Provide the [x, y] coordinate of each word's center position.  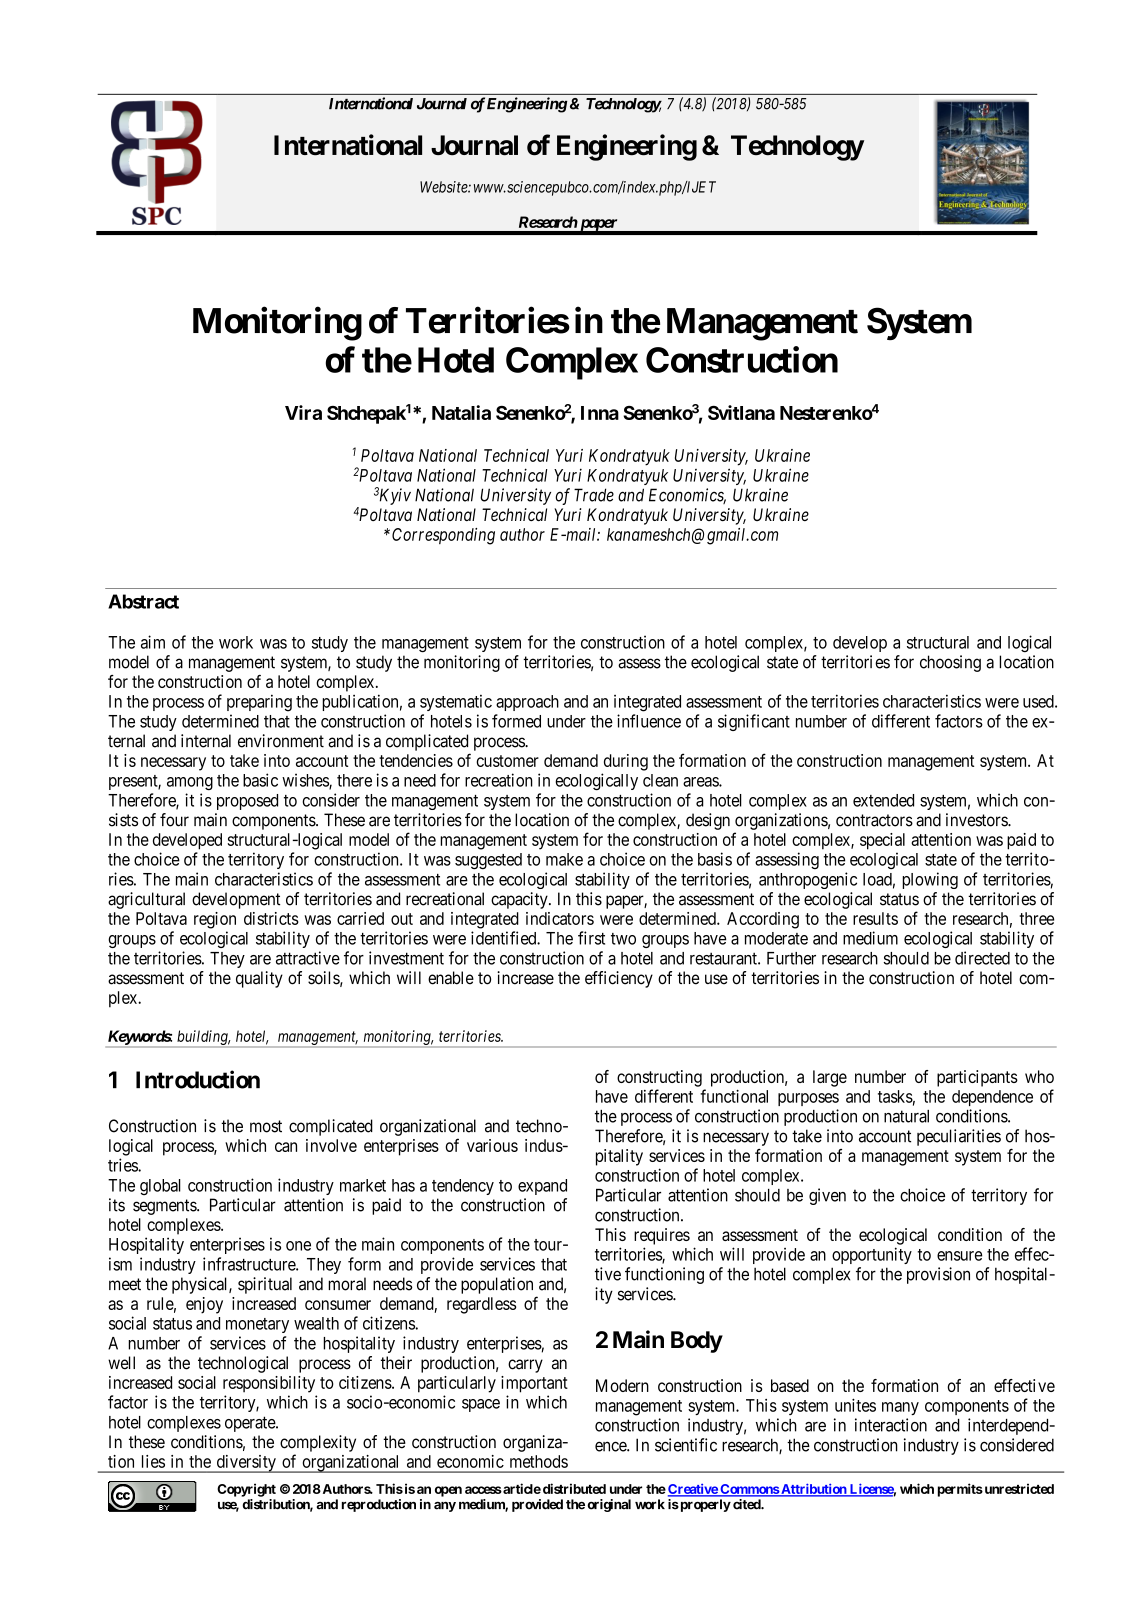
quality [259, 979]
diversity [246, 1464]
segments [165, 1207]
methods [539, 1461]
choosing [950, 663]
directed [982, 958]
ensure [959, 1256]
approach [527, 703]
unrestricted [1018, 1488]
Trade [594, 495]
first [591, 938]
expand [542, 1187]
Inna [600, 413]
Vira [303, 412]
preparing [259, 703]
